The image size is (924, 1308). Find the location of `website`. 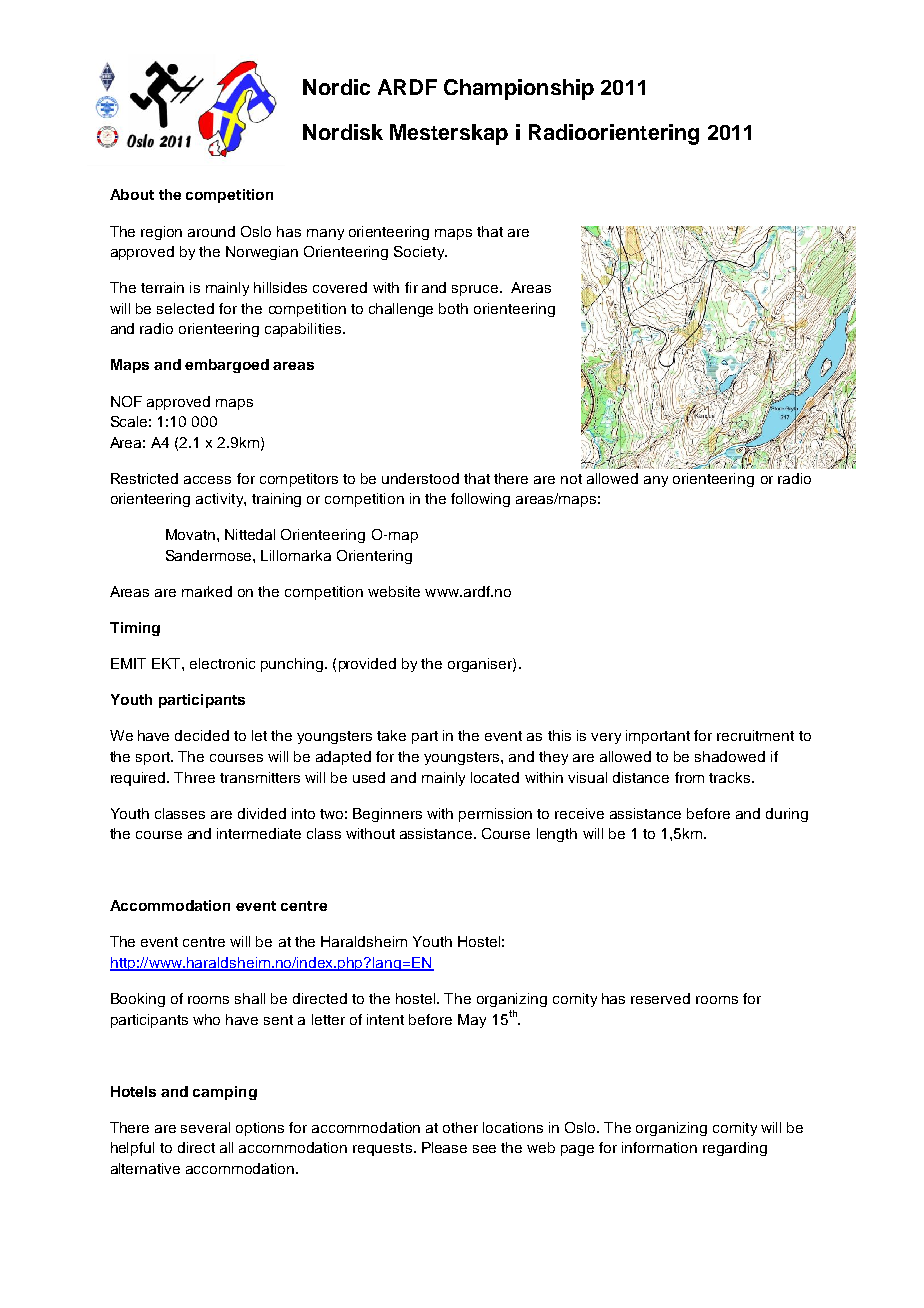

website is located at coordinates (394, 591).
